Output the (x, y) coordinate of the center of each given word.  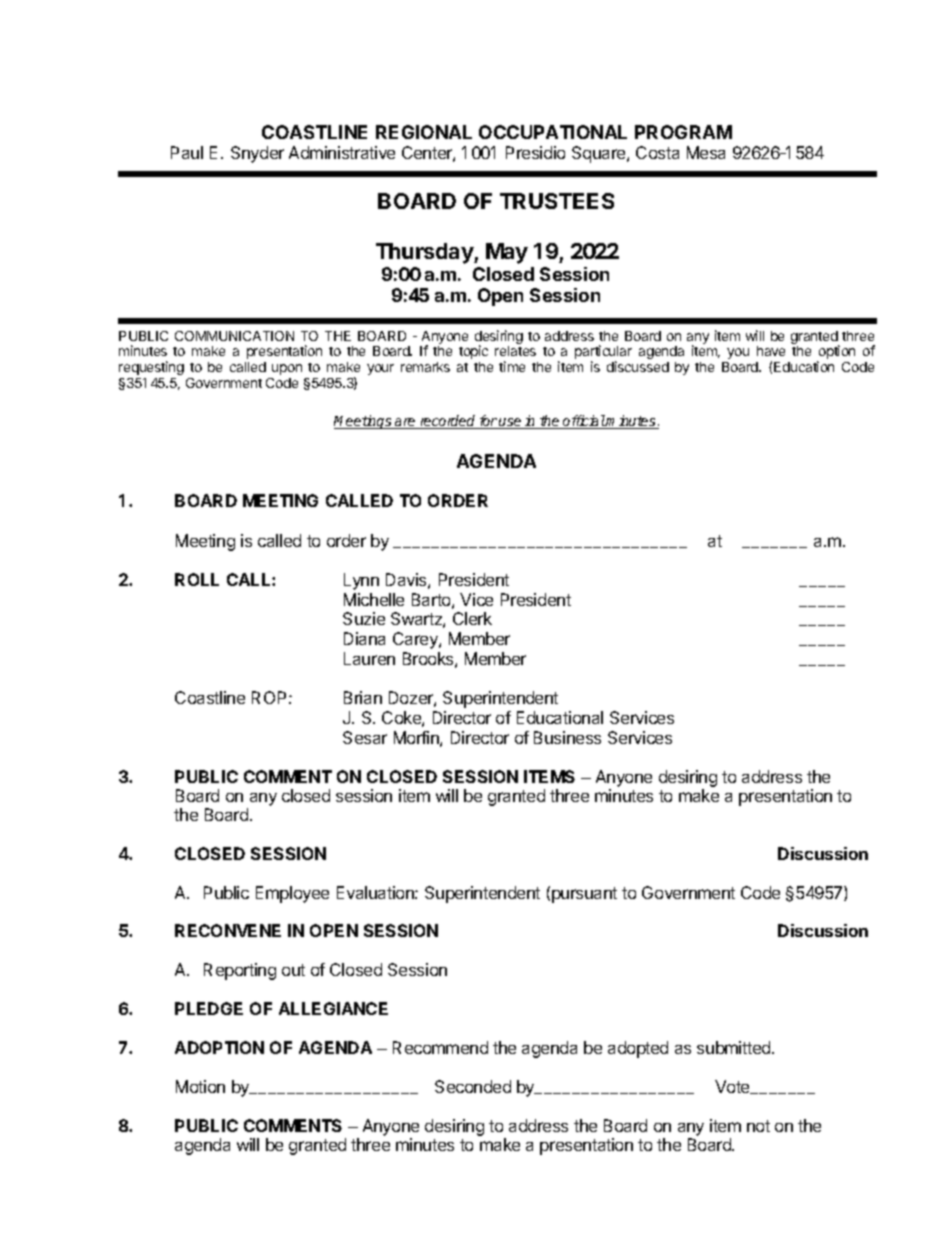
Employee (292, 894)
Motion (200, 1086)
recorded (448, 422)
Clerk (472, 618)
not (758, 1126)
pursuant (584, 895)
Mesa (706, 152)
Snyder (257, 154)
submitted (735, 1047)
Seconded (473, 1086)
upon (287, 369)
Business (567, 737)
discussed (638, 366)
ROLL (197, 579)
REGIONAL (424, 132)
